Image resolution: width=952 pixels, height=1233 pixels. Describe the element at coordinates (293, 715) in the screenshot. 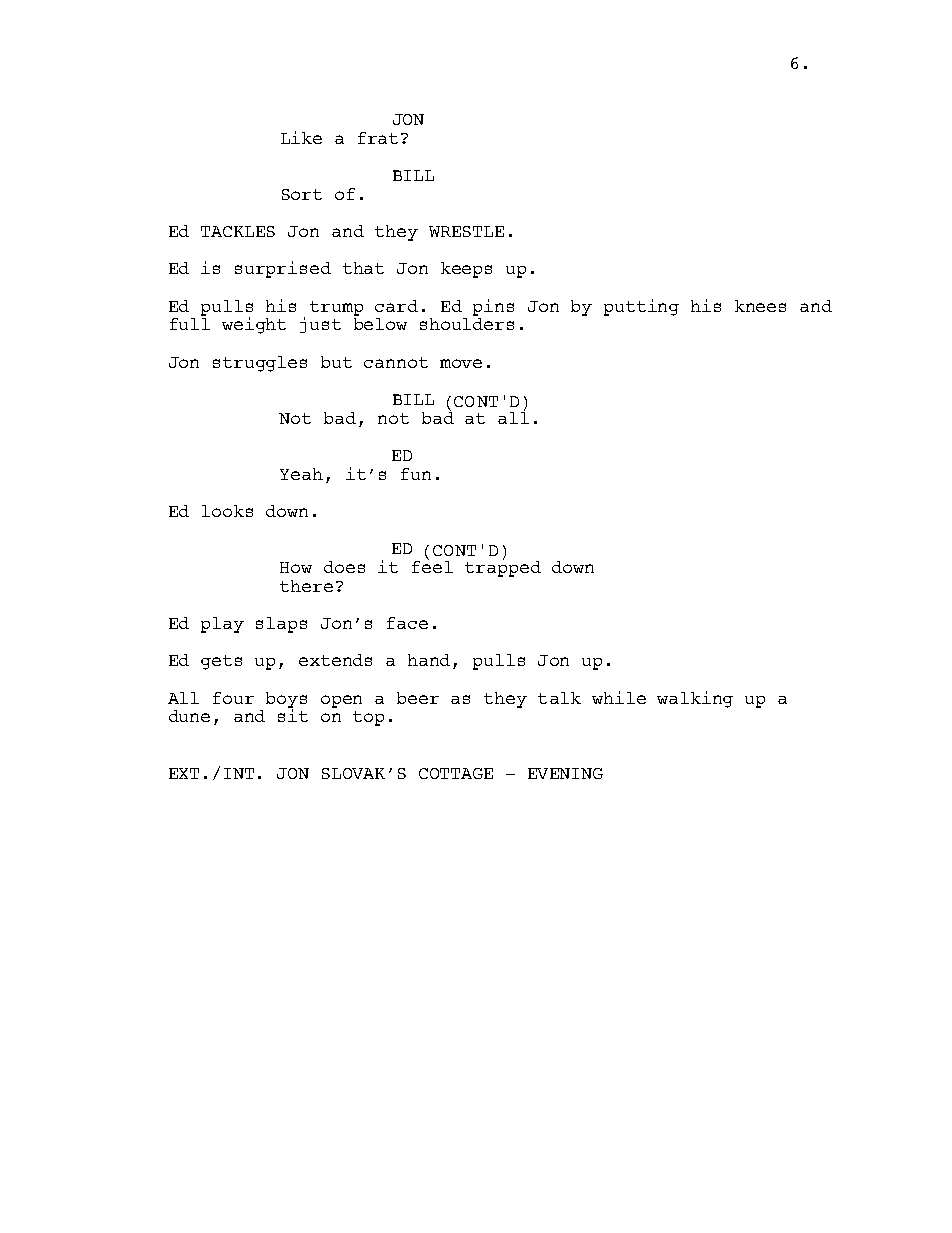

I see `sit` at that location.
